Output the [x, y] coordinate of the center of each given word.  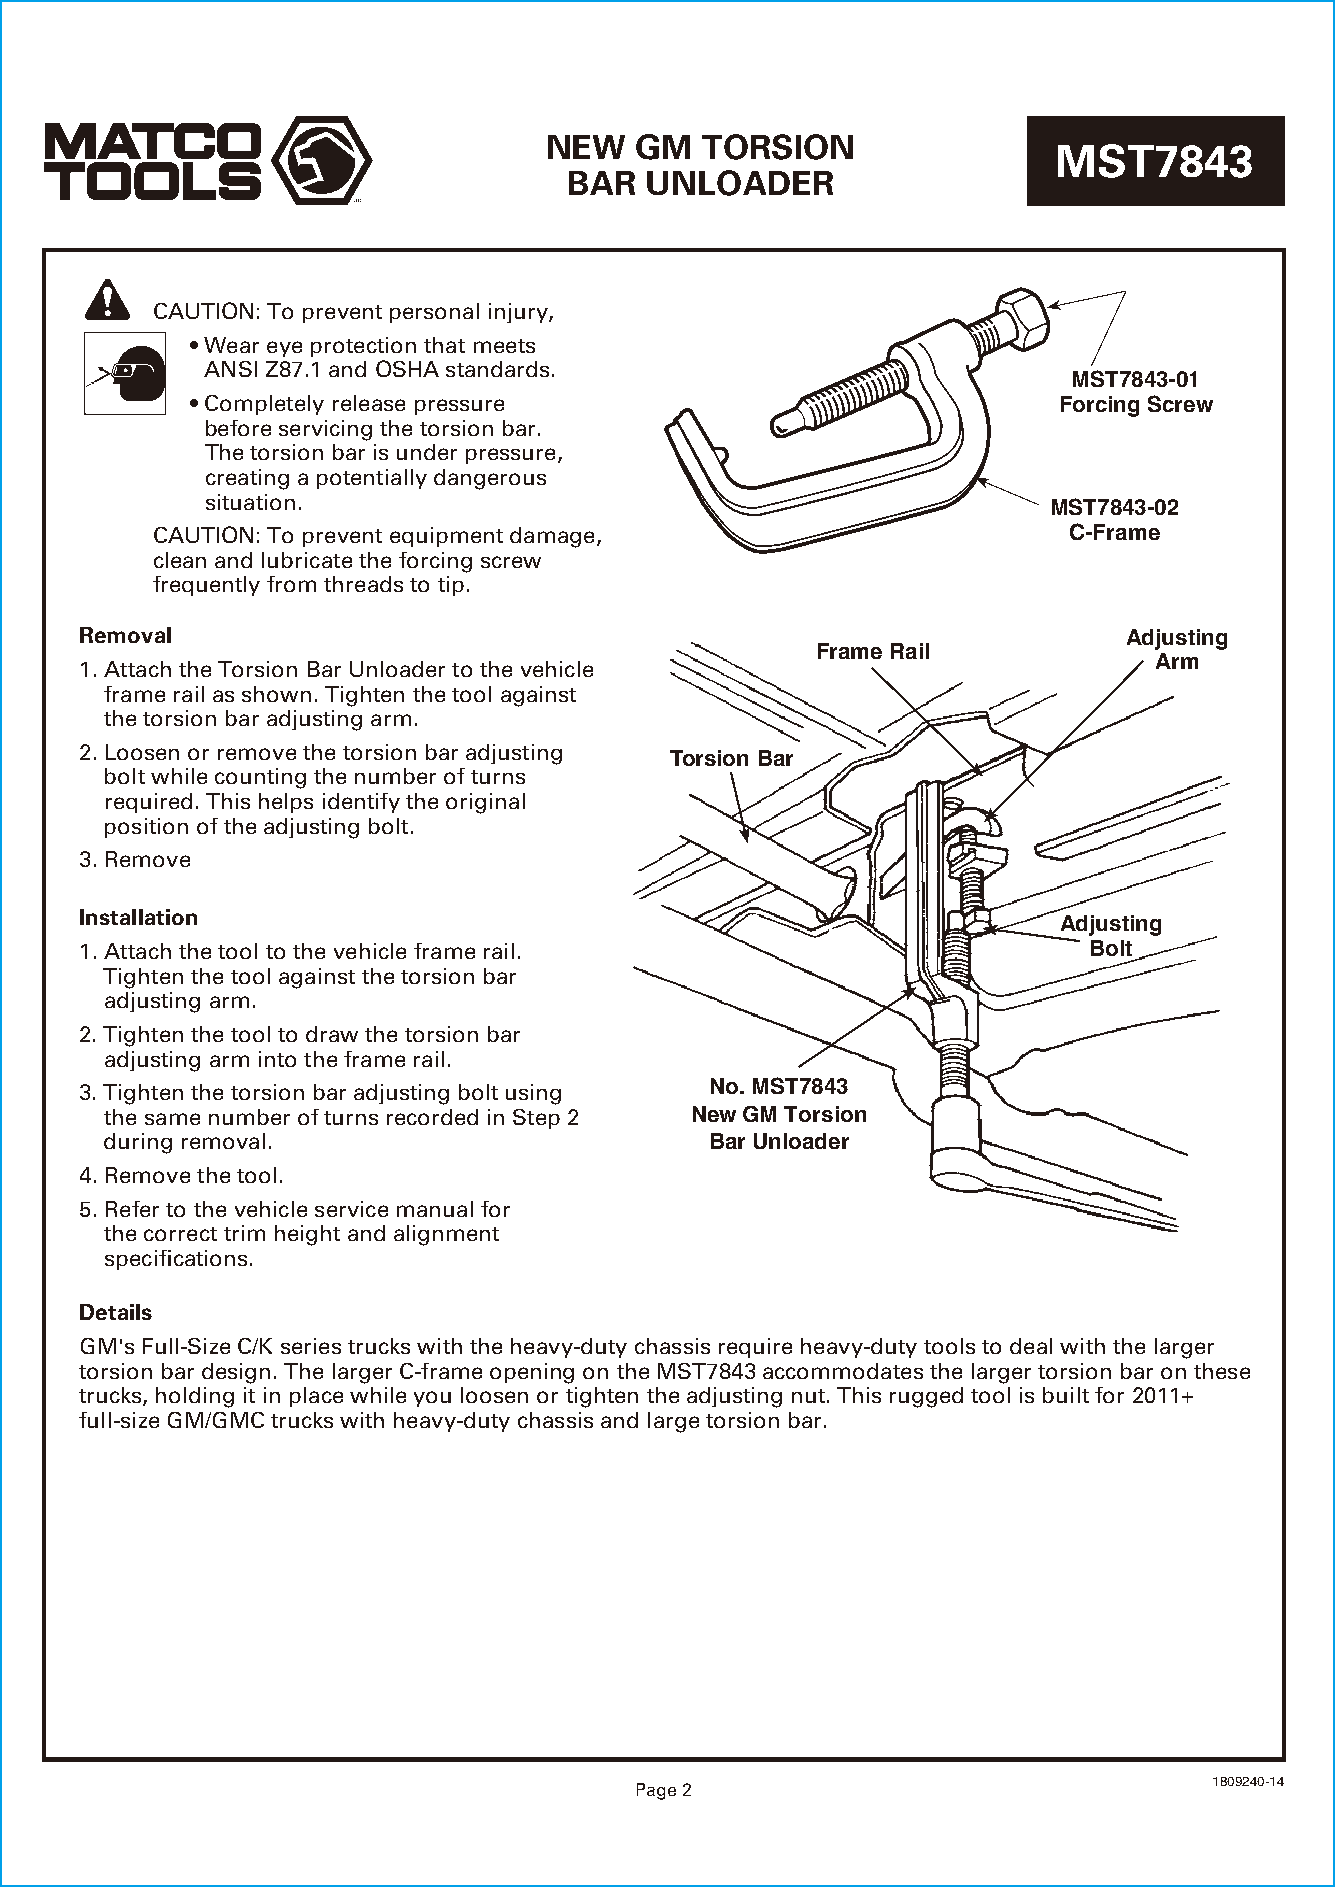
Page [656, 1791]
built [1066, 1395]
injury [519, 313]
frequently [206, 586]
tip [451, 586]
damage [552, 537]
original [485, 803]
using [533, 1094]
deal [1031, 1346]
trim [244, 1233]
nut [808, 1396]
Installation [138, 917]
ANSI [230, 369]
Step [536, 1119]
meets [504, 346]
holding [195, 1397]
